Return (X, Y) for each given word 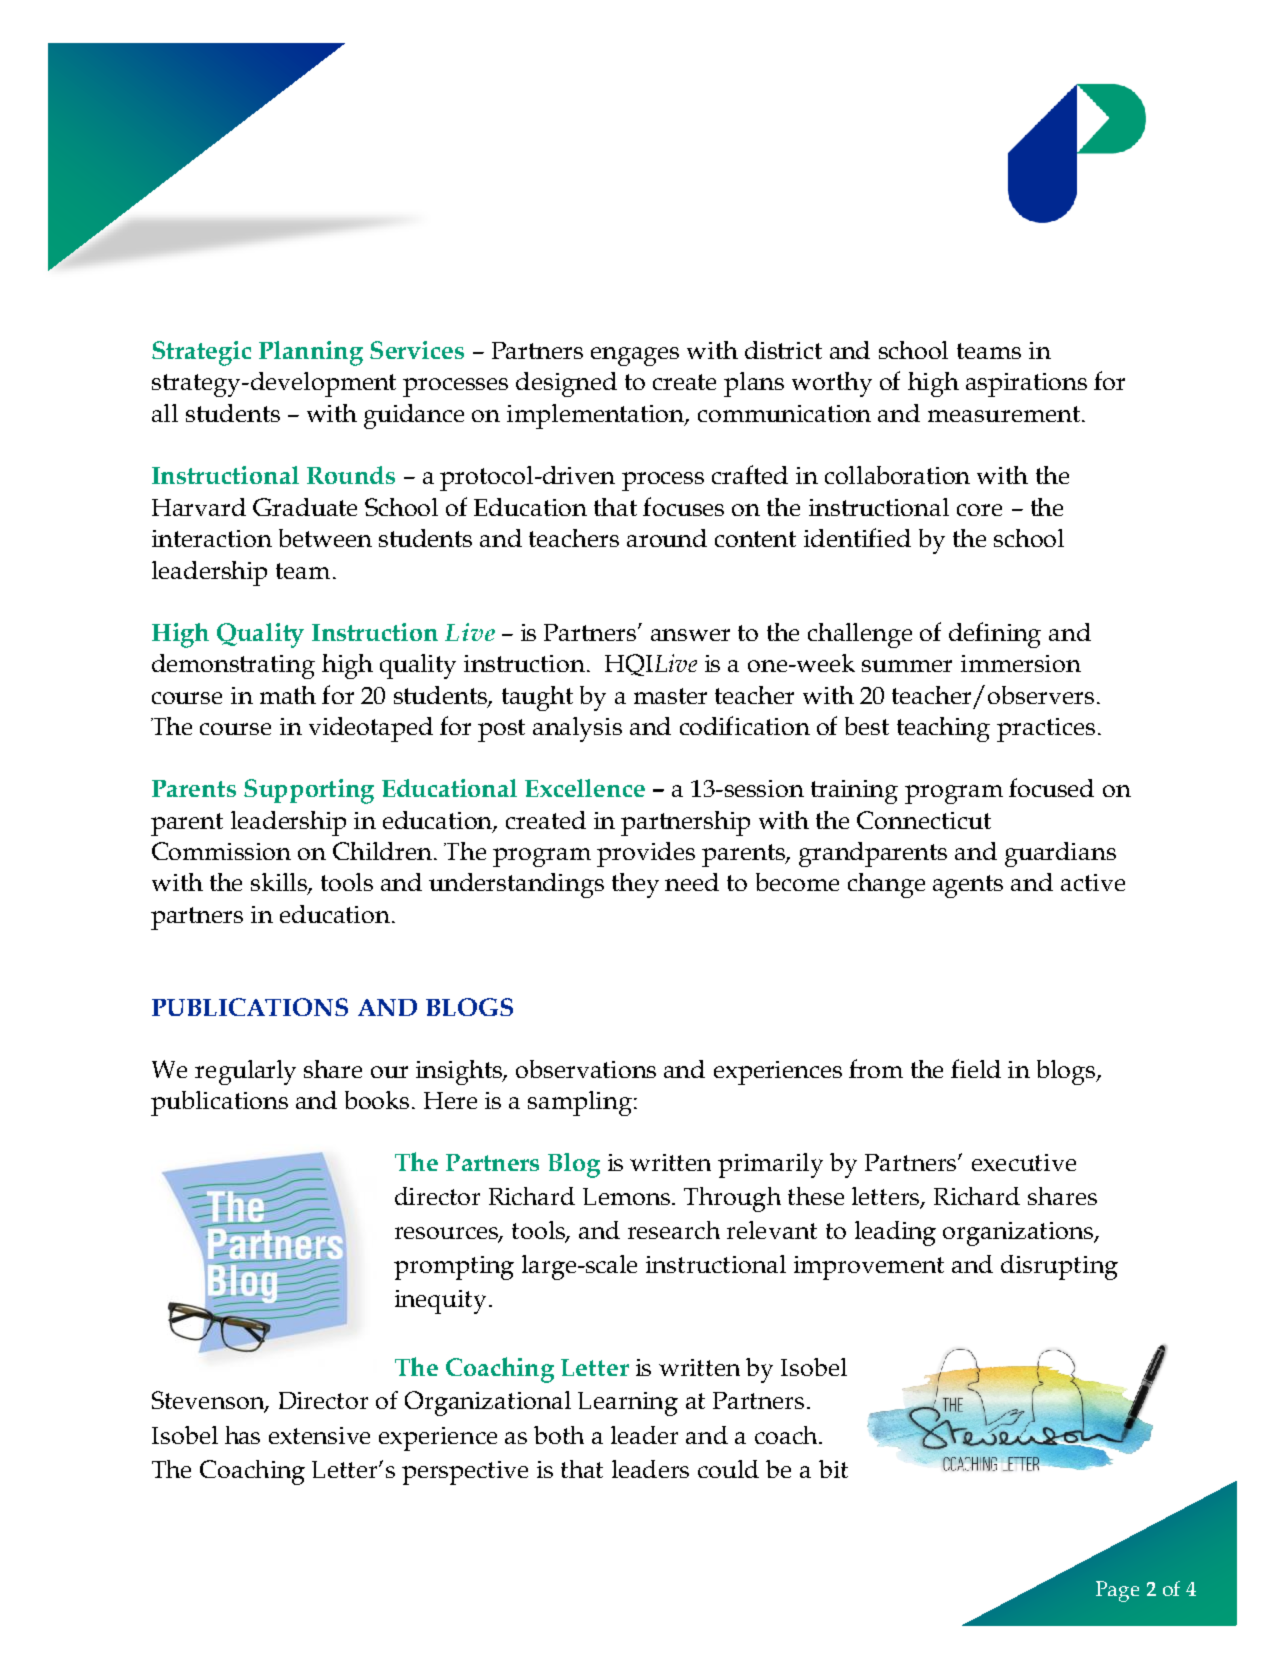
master (670, 696)
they (635, 885)
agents (968, 886)
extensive (319, 1435)
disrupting (1059, 1267)
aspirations (1026, 385)
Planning (311, 353)
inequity (440, 1302)
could (728, 1469)
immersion (1021, 663)
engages (635, 356)
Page (1117, 1591)
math (288, 695)
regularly (245, 1072)
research (674, 1230)
